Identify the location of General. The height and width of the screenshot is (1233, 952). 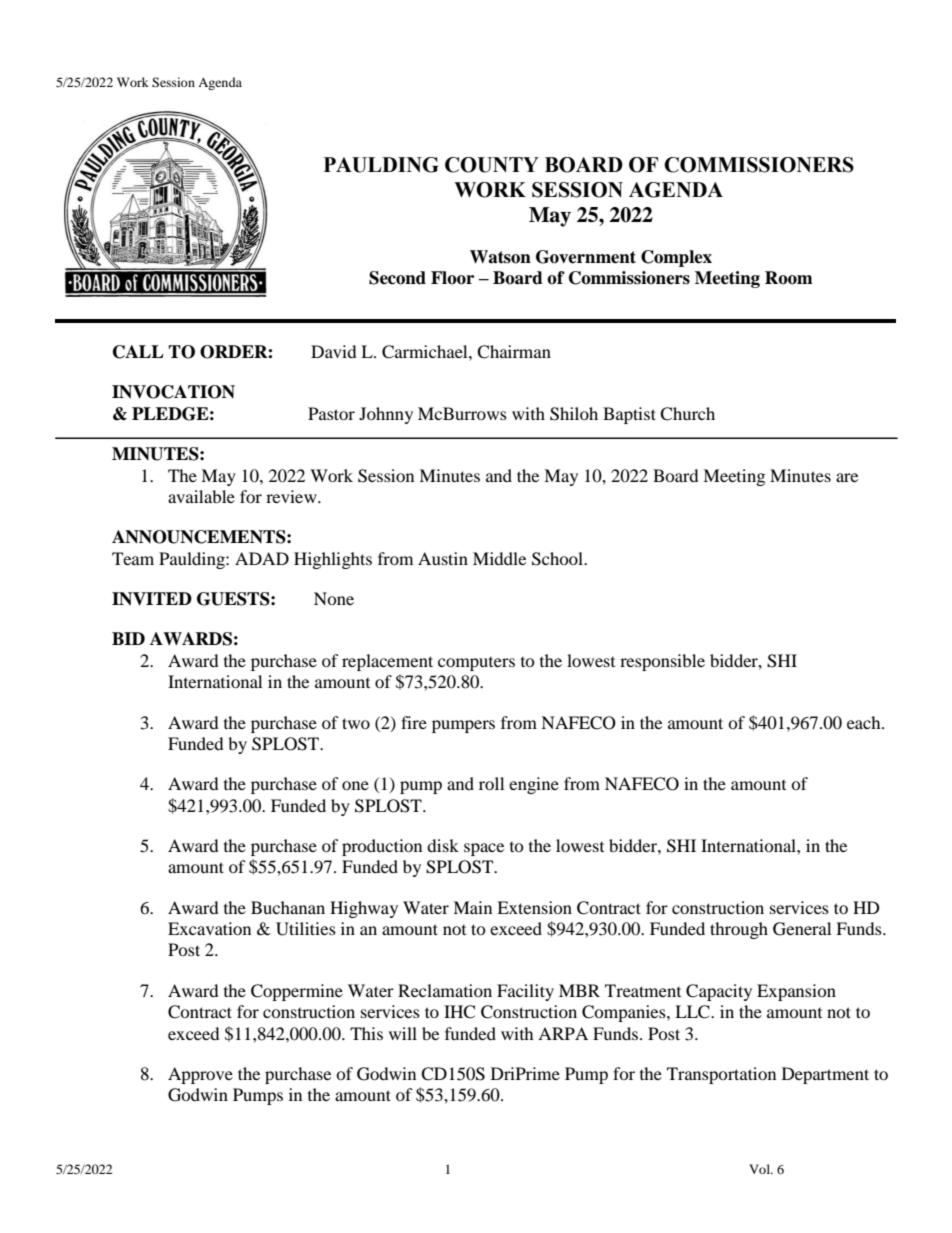
(802, 929).
